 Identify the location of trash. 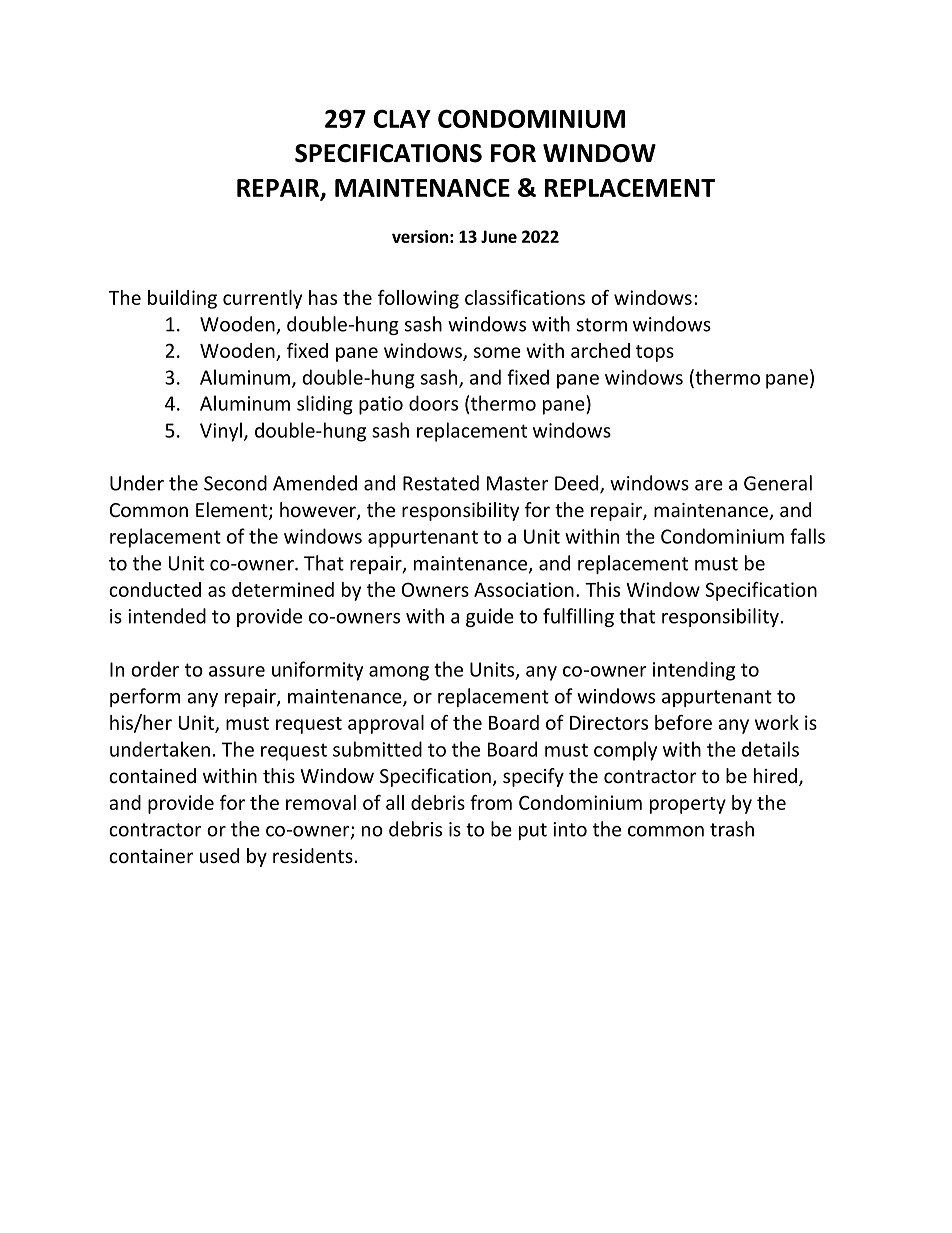
(732, 829).
